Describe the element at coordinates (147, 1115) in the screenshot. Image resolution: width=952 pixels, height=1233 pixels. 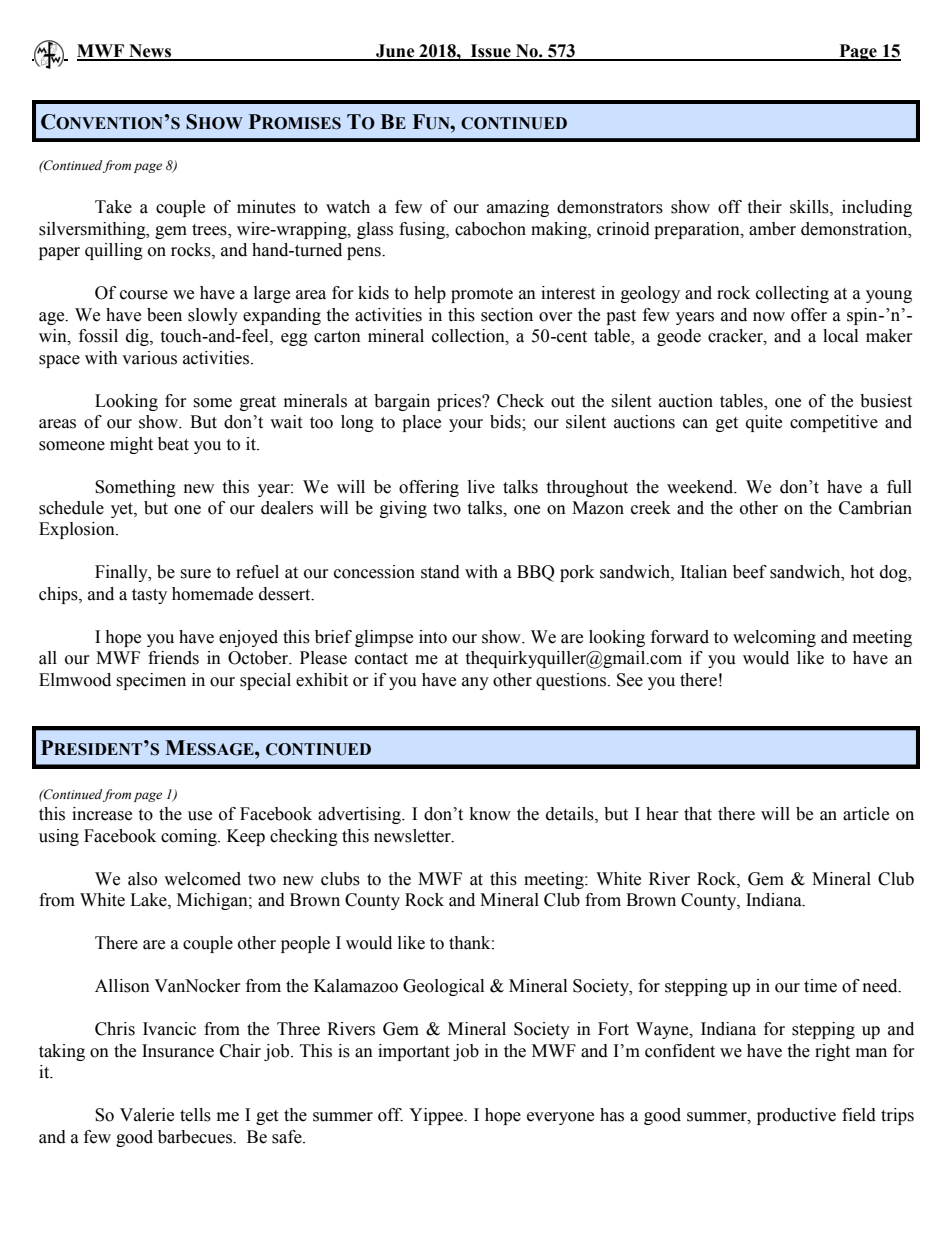
I see `Valerie` at that location.
